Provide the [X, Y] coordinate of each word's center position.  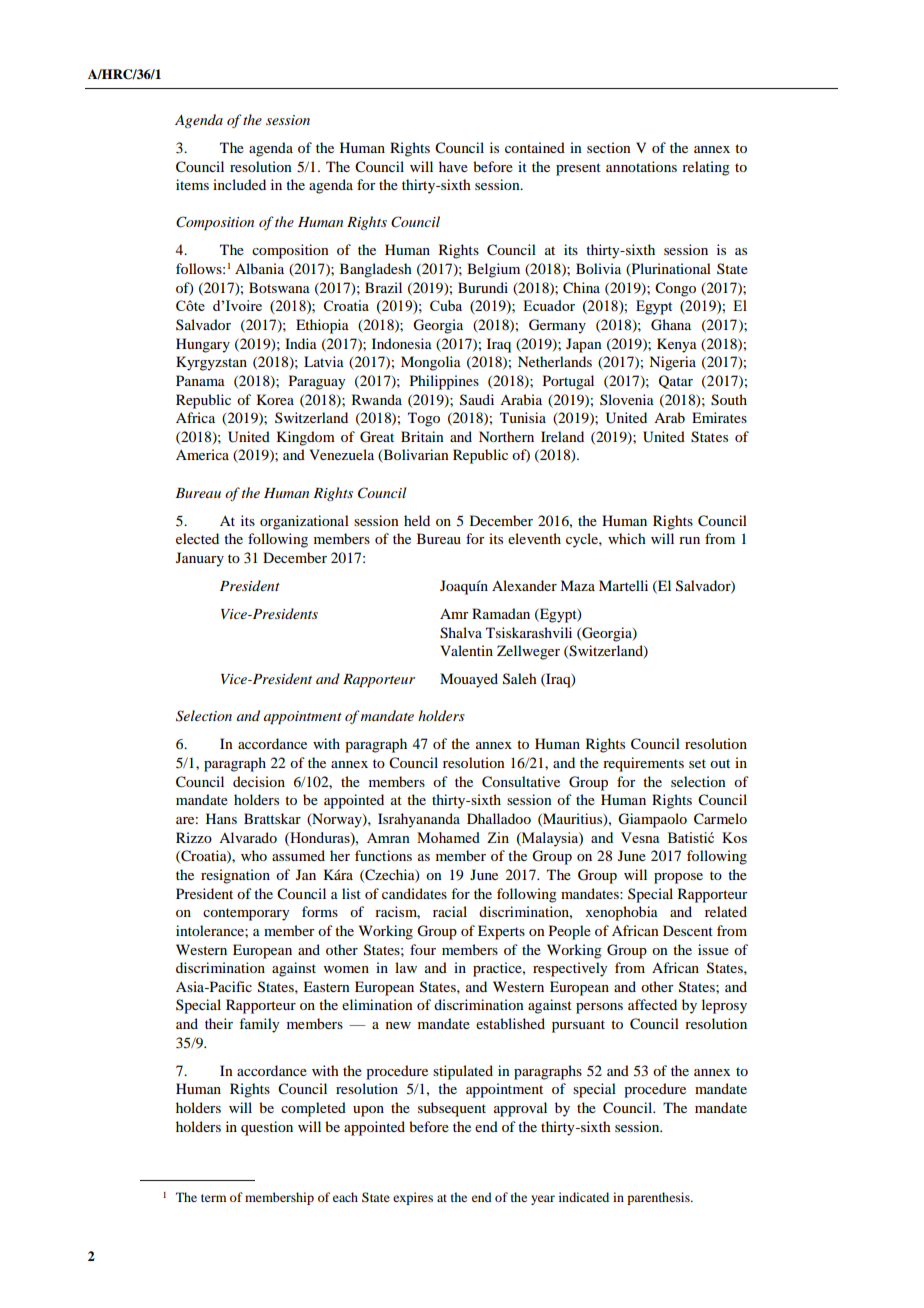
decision [259, 781]
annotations [641, 166]
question [267, 1128]
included [239, 184]
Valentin [466, 650]
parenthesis [659, 1198]
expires [413, 1198]
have [453, 166]
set [697, 763]
